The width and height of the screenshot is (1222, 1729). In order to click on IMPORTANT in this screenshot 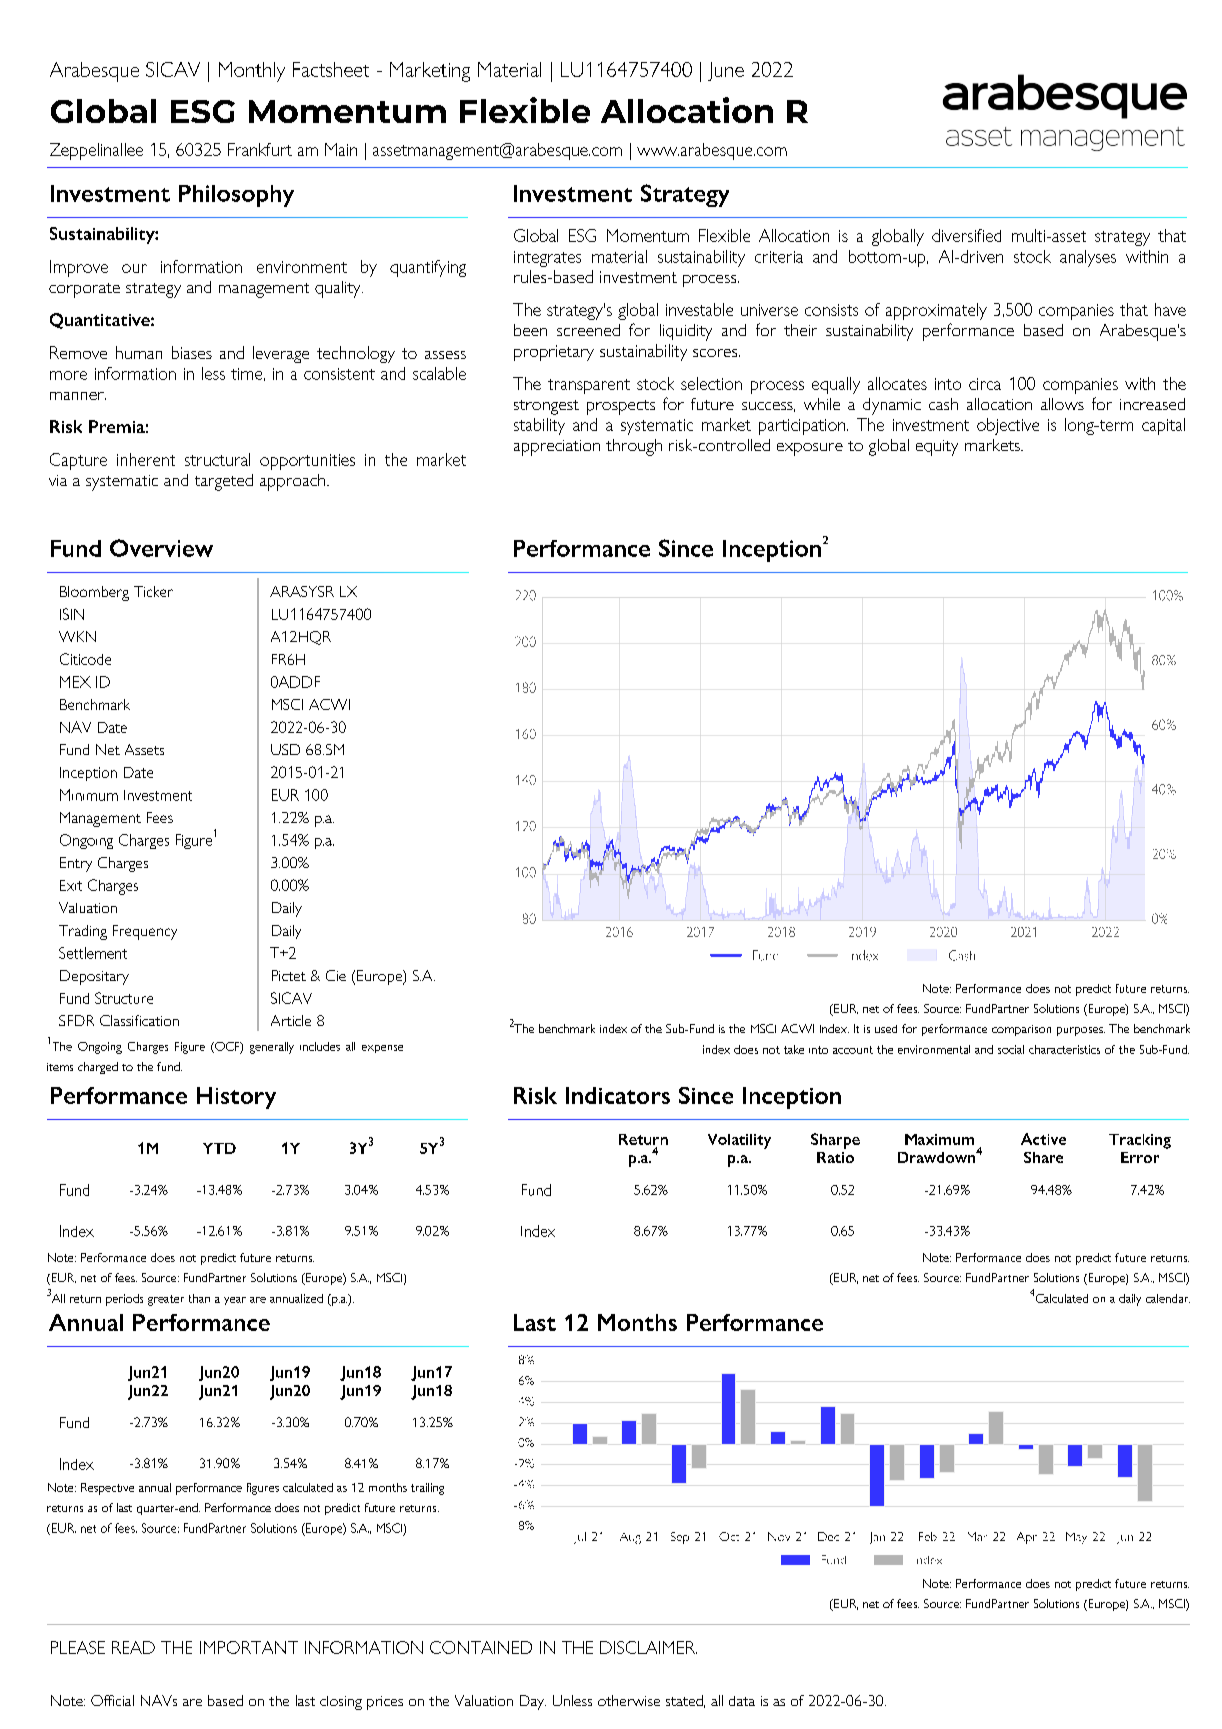, I will do `click(249, 1647)`.
